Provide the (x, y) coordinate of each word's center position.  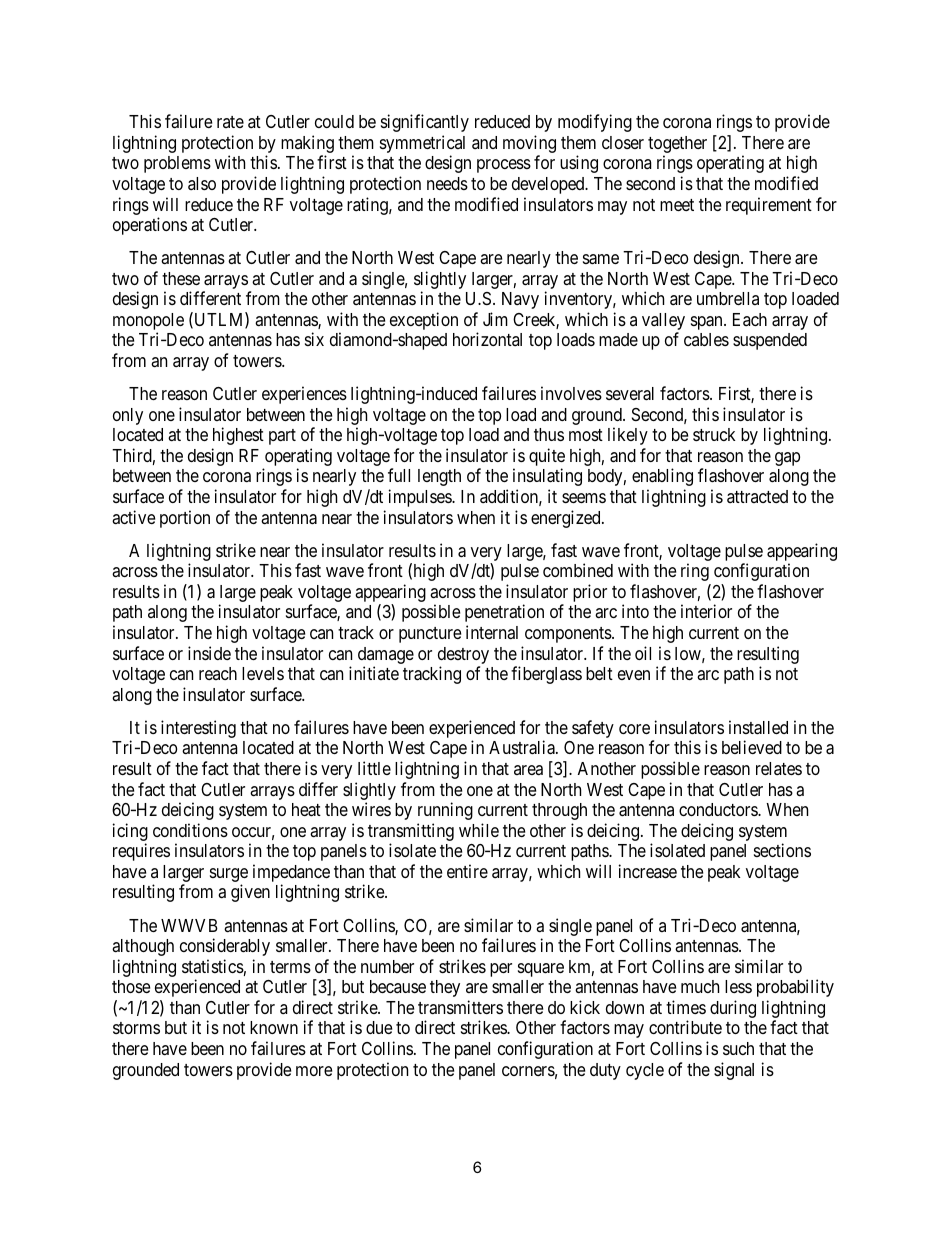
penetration (504, 613)
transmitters (460, 1007)
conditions (190, 830)
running (445, 811)
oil (643, 653)
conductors (719, 809)
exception (424, 321)
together (677, 146)
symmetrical (422, 145)
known (274, 1027)
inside (209, 653)
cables (706, 339)
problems (177, 164)
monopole (148, 323)
